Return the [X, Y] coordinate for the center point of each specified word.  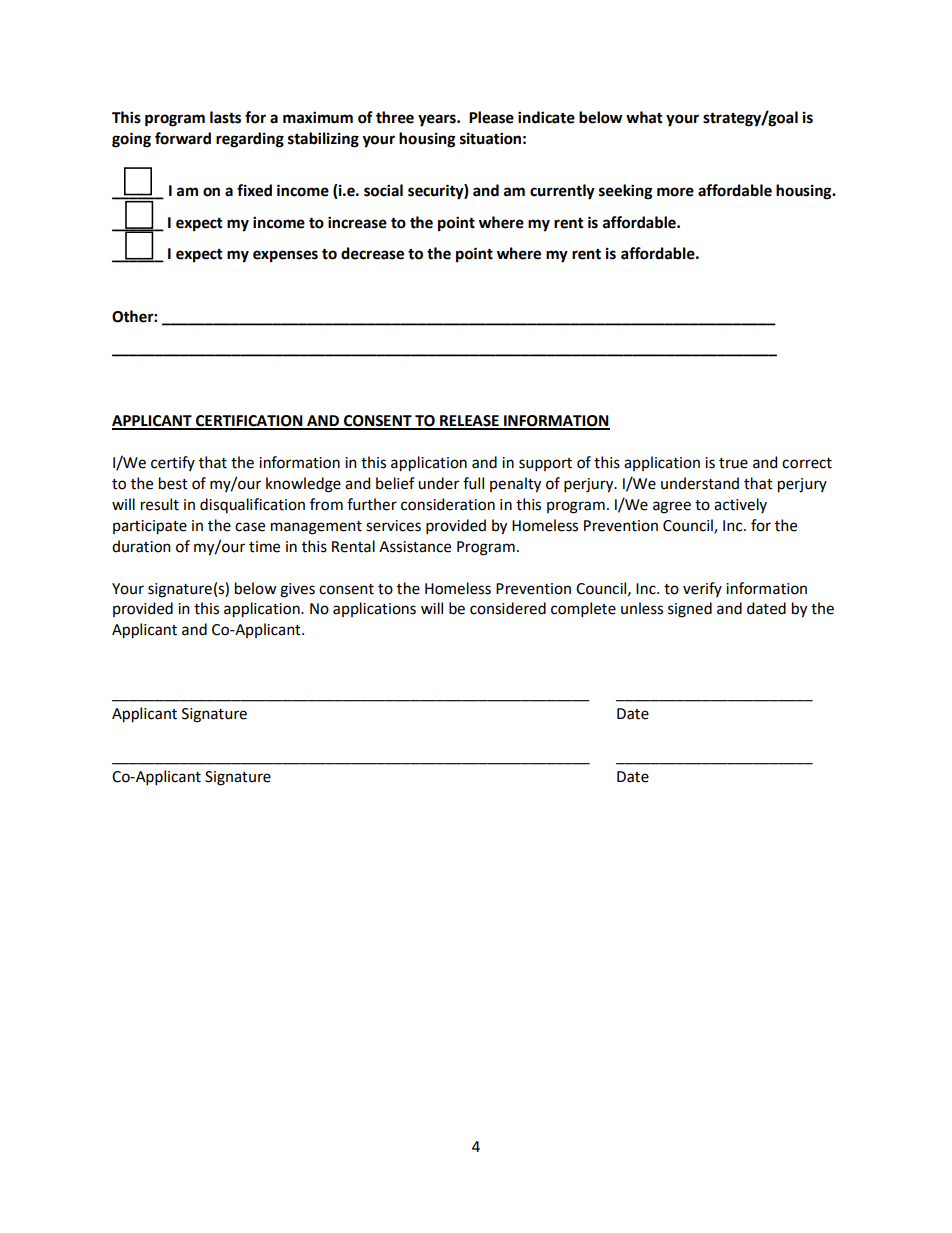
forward [183, 138]
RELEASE [469, 422]
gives [297, 590]
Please [491, 117]
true [733, 463]
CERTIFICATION [249, 422]
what [644, 117]
